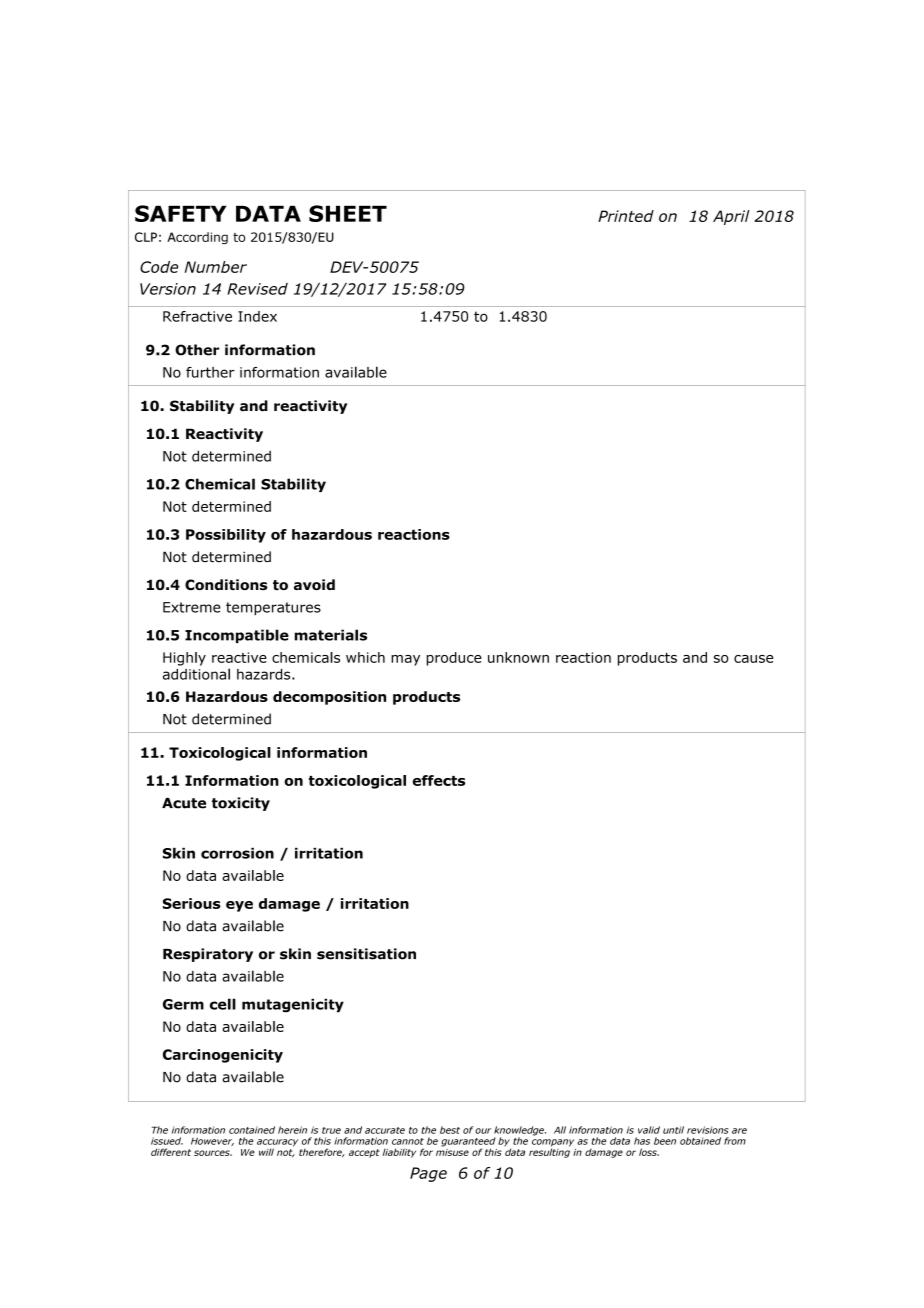 The height and width of the screenshot is (1308, 924). What do you see at coordinates (452, 1151) in the screenshot?
I see `misuse` at bounding box center [452, 1151].
